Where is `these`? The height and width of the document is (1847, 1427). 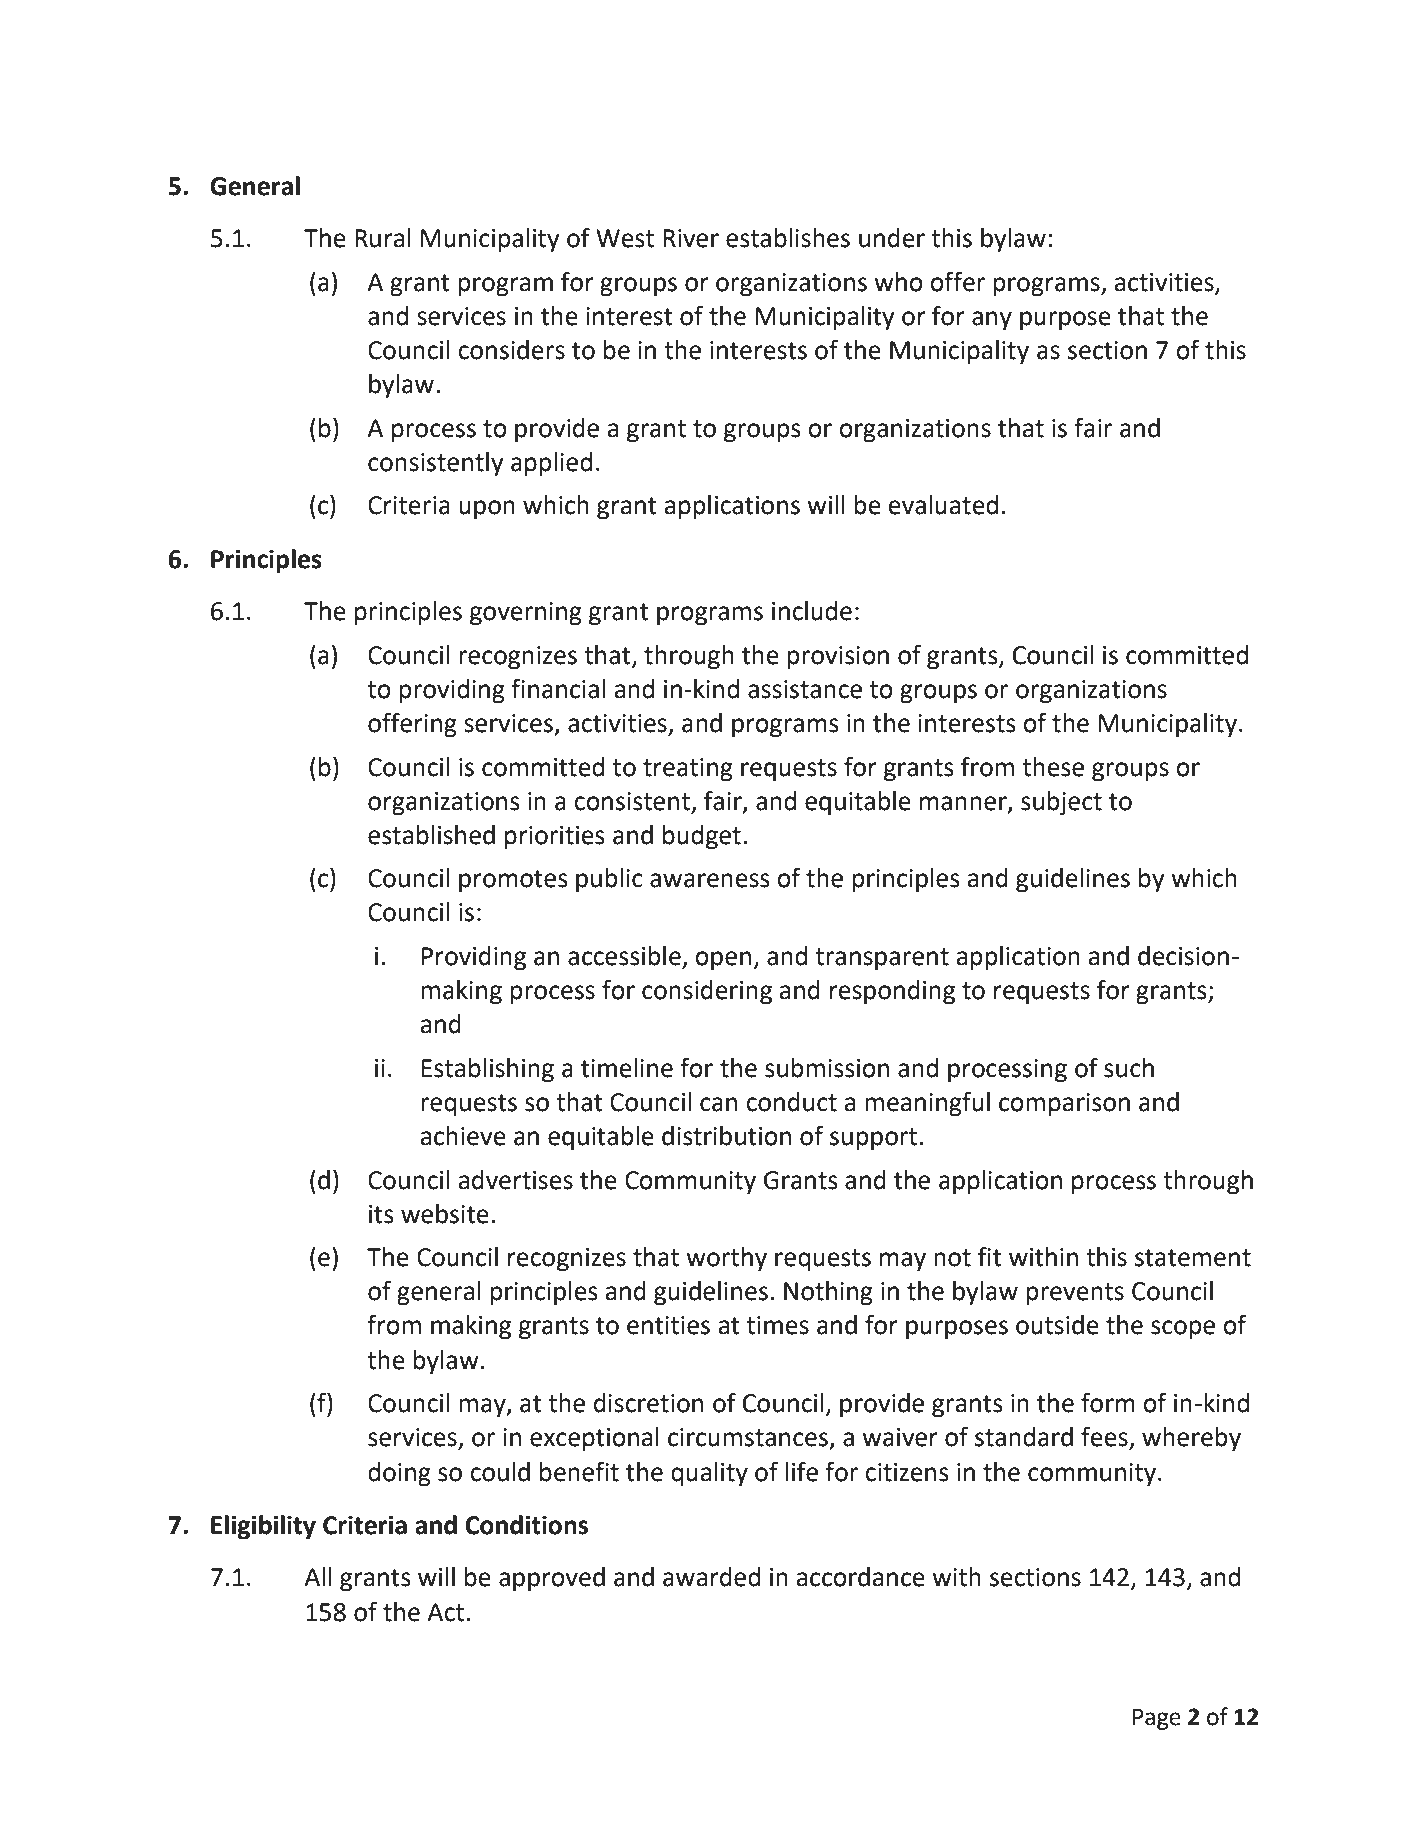
these is located at coordinates (1053, 767).
